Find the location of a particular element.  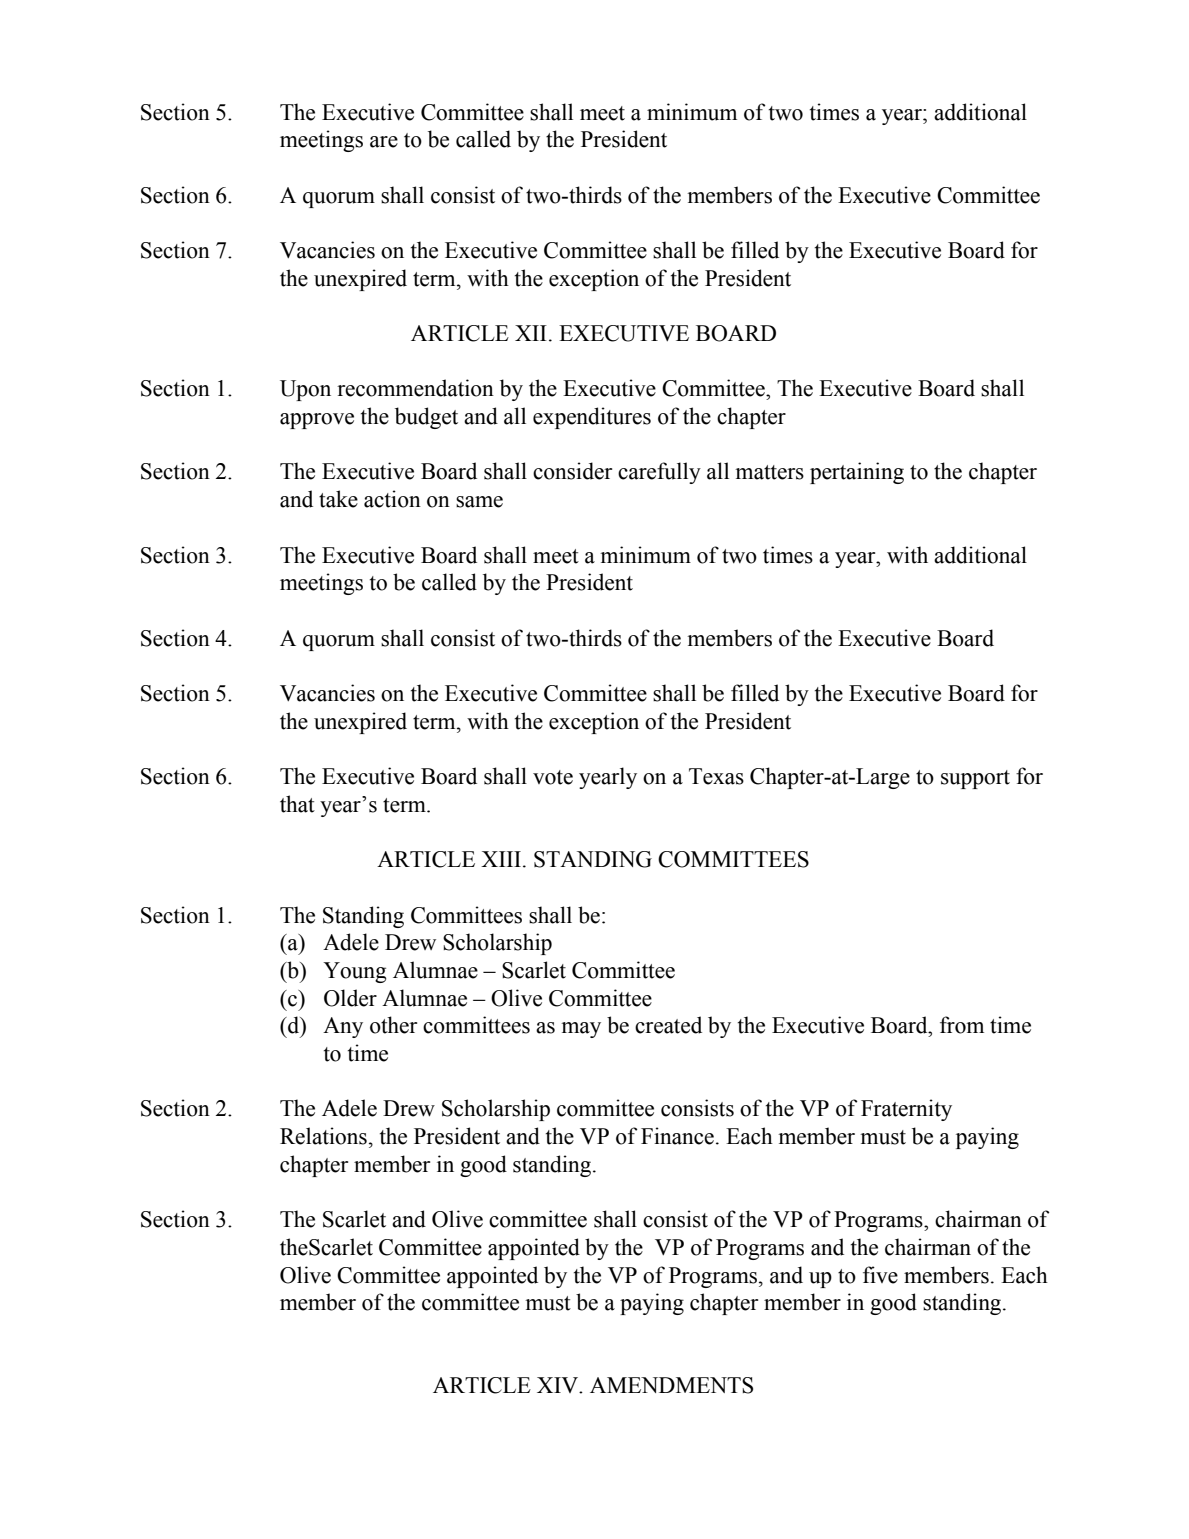

from is located at coordinates (962, 1025).
